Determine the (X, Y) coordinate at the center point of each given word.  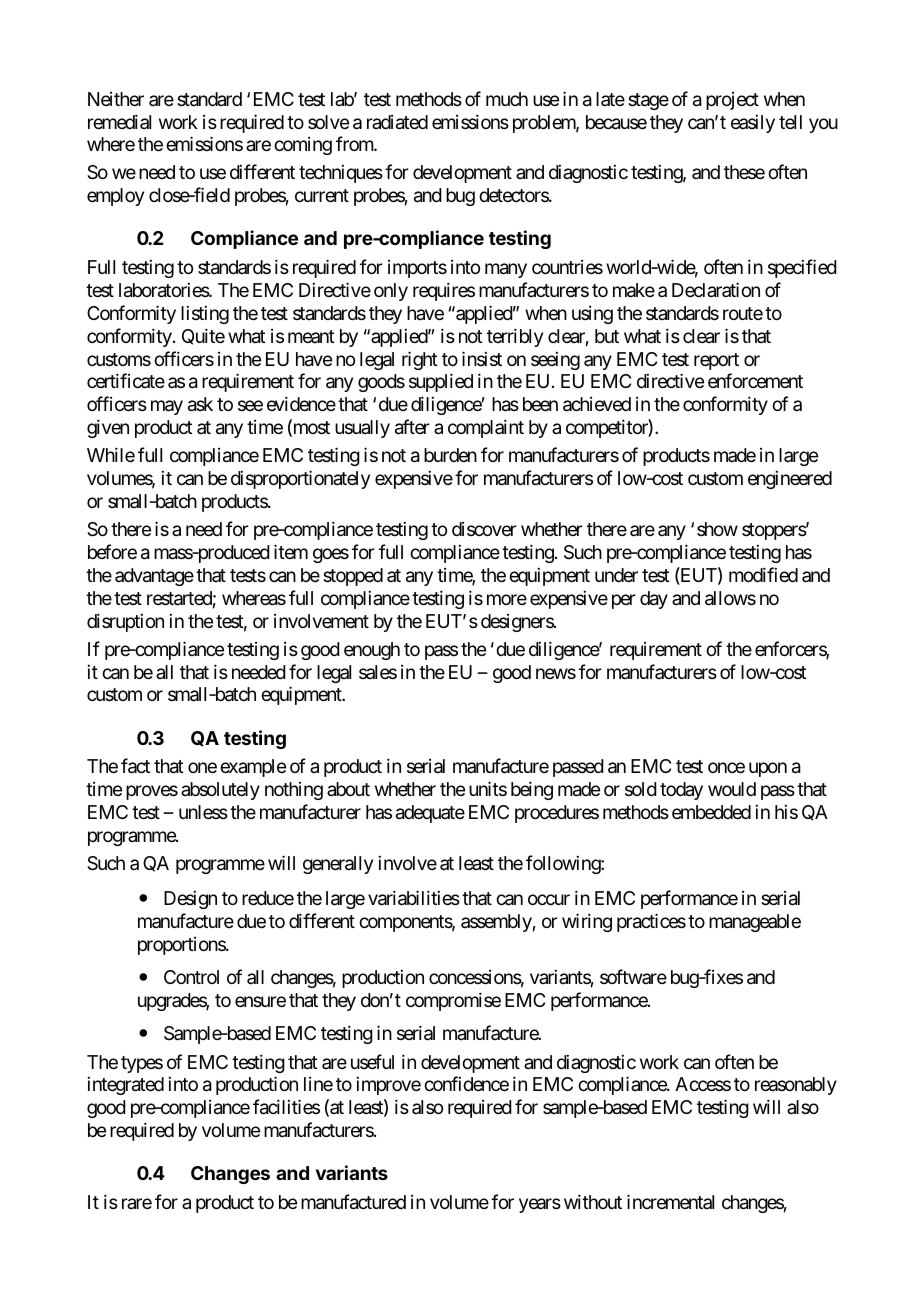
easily (753, 124)
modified (763, 574)
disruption (125, 622)
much (507, 99)
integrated (125, 1086)
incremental (670, 1201)
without (593, 1201)
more (507, 599)
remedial (119, 121)
